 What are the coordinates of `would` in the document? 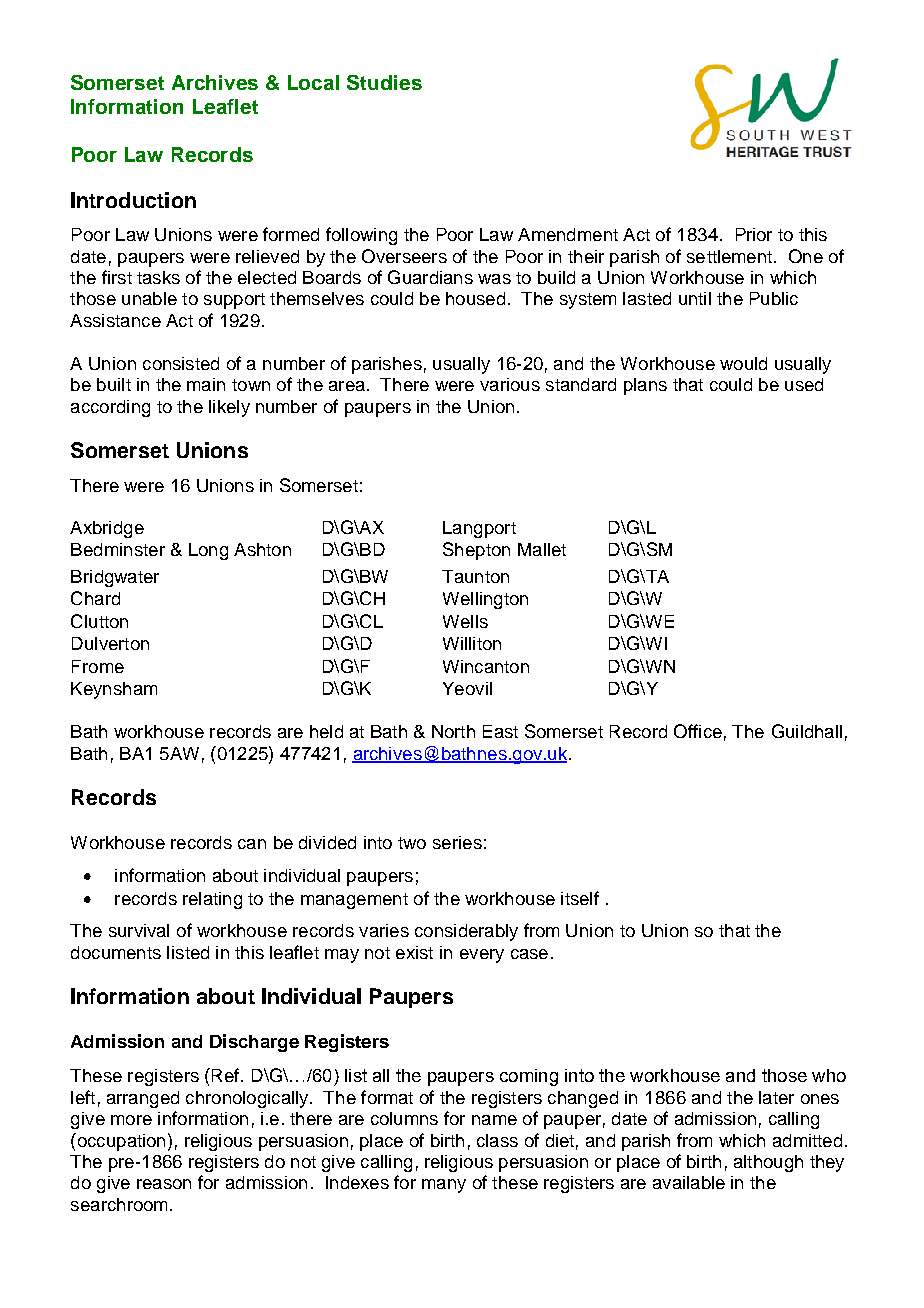 It's located at (743, 363).
